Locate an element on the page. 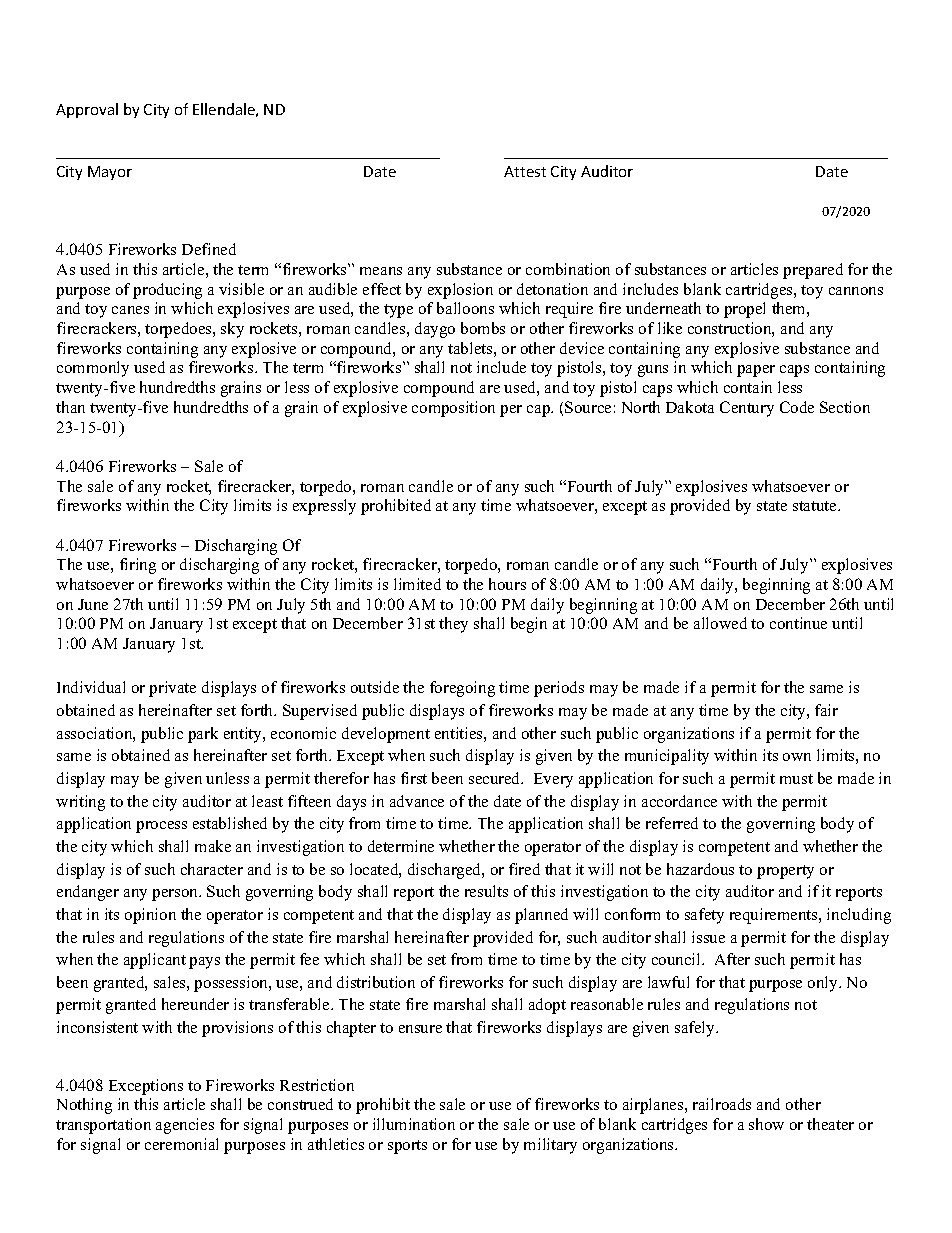 This page has height=1233, width=952. than is located at coordinates (70, 407).
